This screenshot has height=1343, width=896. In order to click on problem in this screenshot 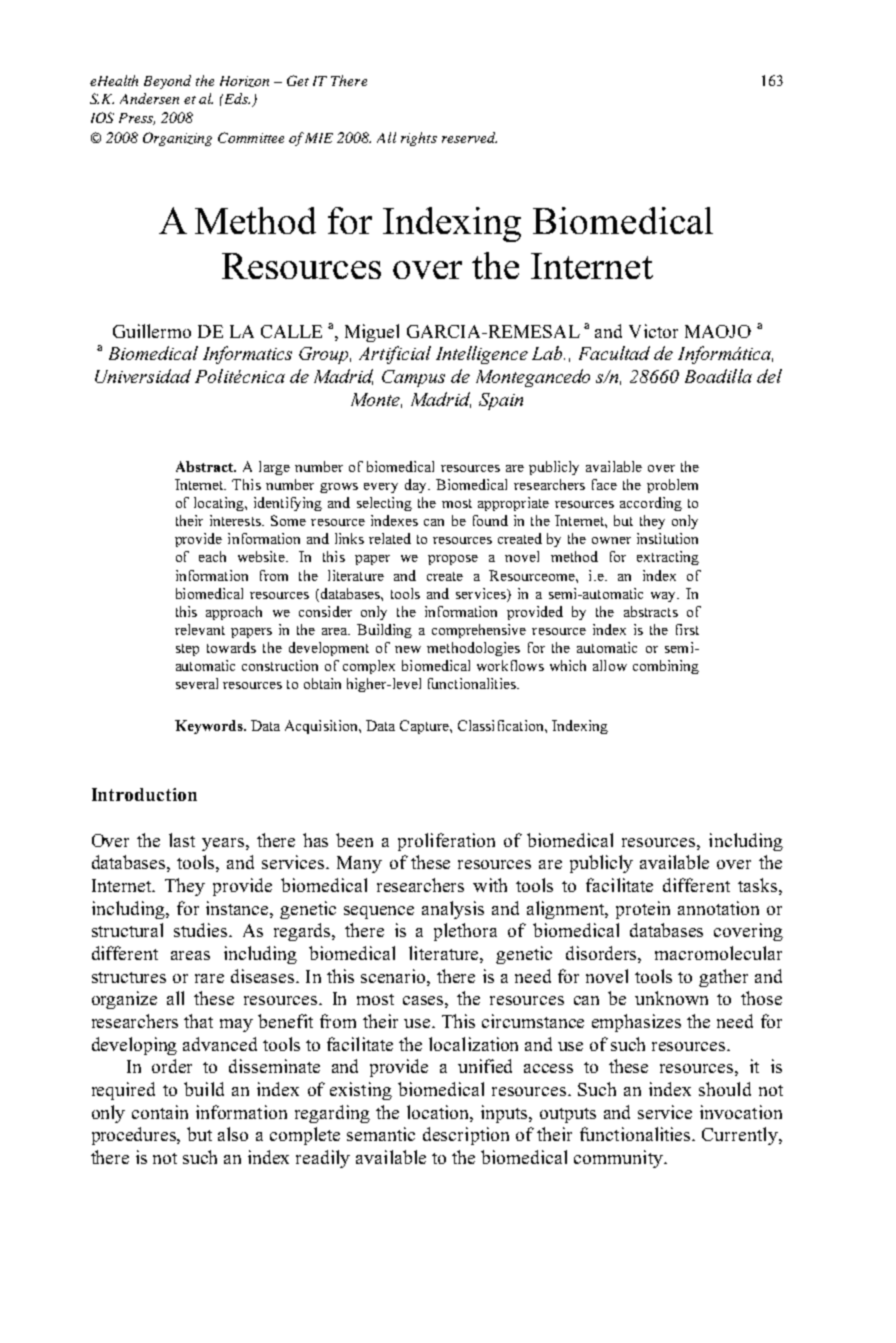, I will do `click(672, 486)`.
